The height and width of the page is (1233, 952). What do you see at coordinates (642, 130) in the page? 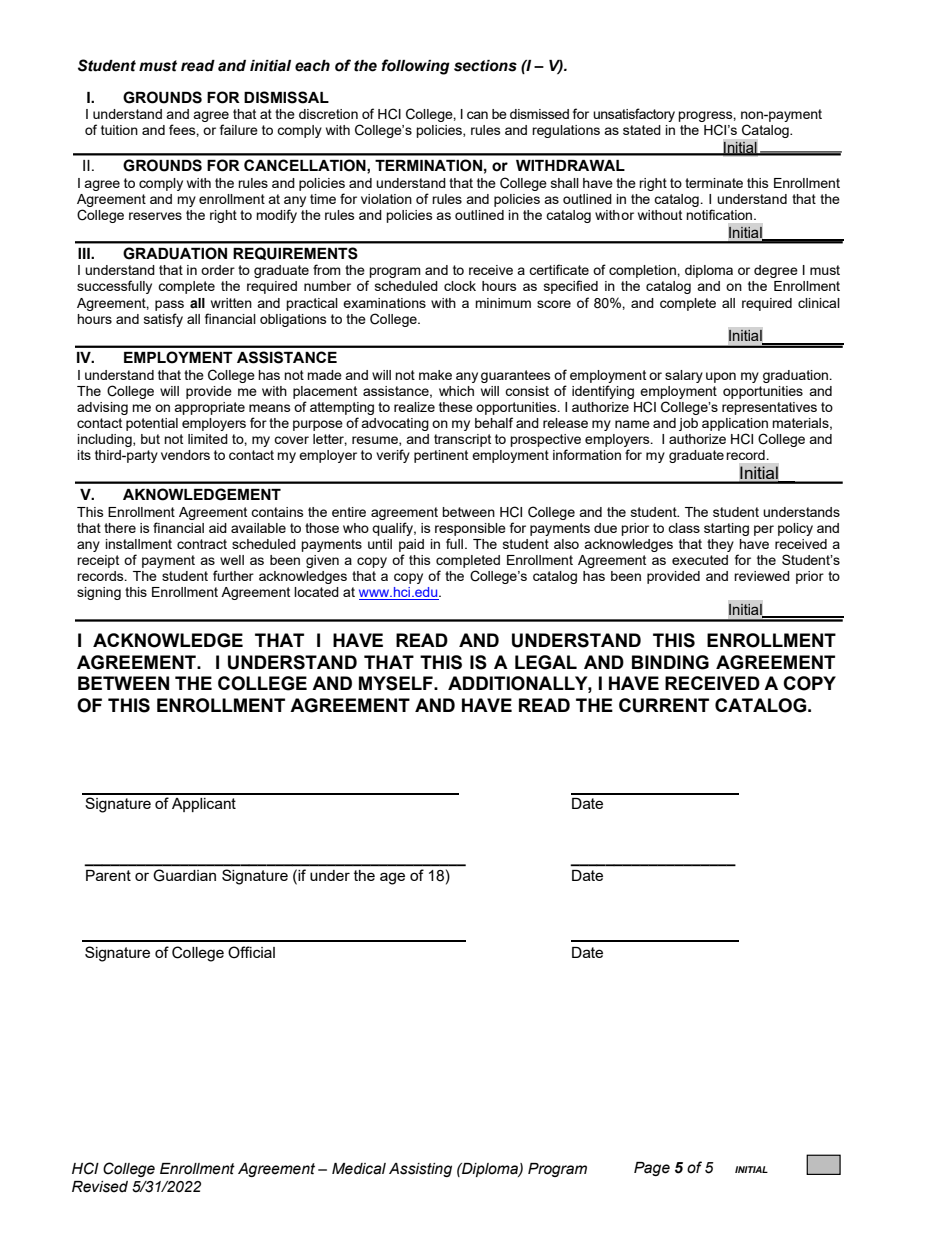
I see `stated` at bounding box center [642, 130].
